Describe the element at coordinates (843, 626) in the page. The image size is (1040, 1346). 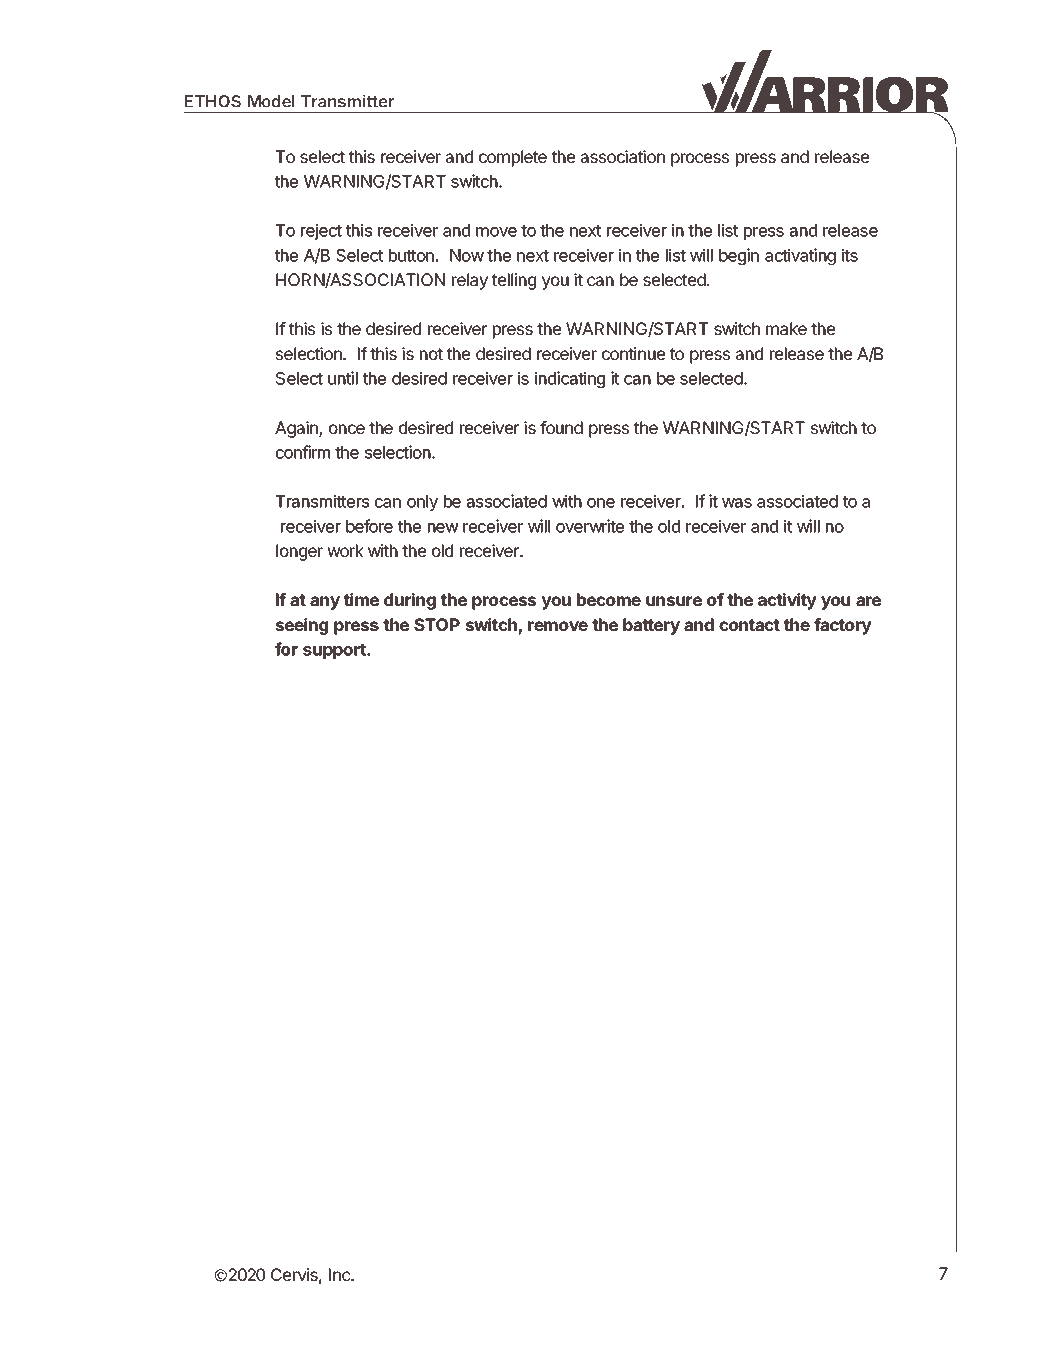
I see `factory` at that location.
